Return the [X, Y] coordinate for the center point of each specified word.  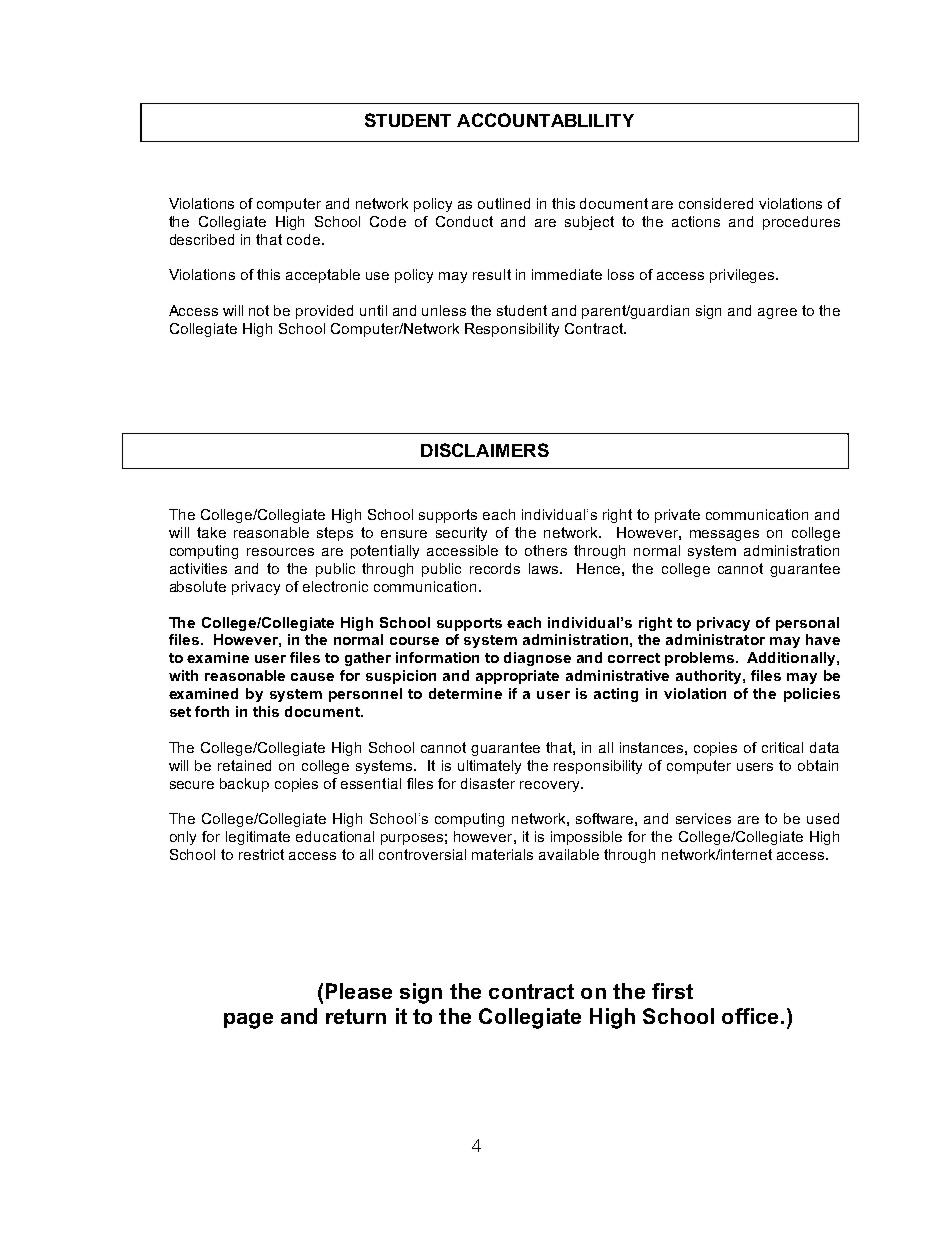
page [248, 1021]
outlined [504, 203]
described [202, 239]
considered [716, 203]
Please [359, 991]
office [750, 1016]
